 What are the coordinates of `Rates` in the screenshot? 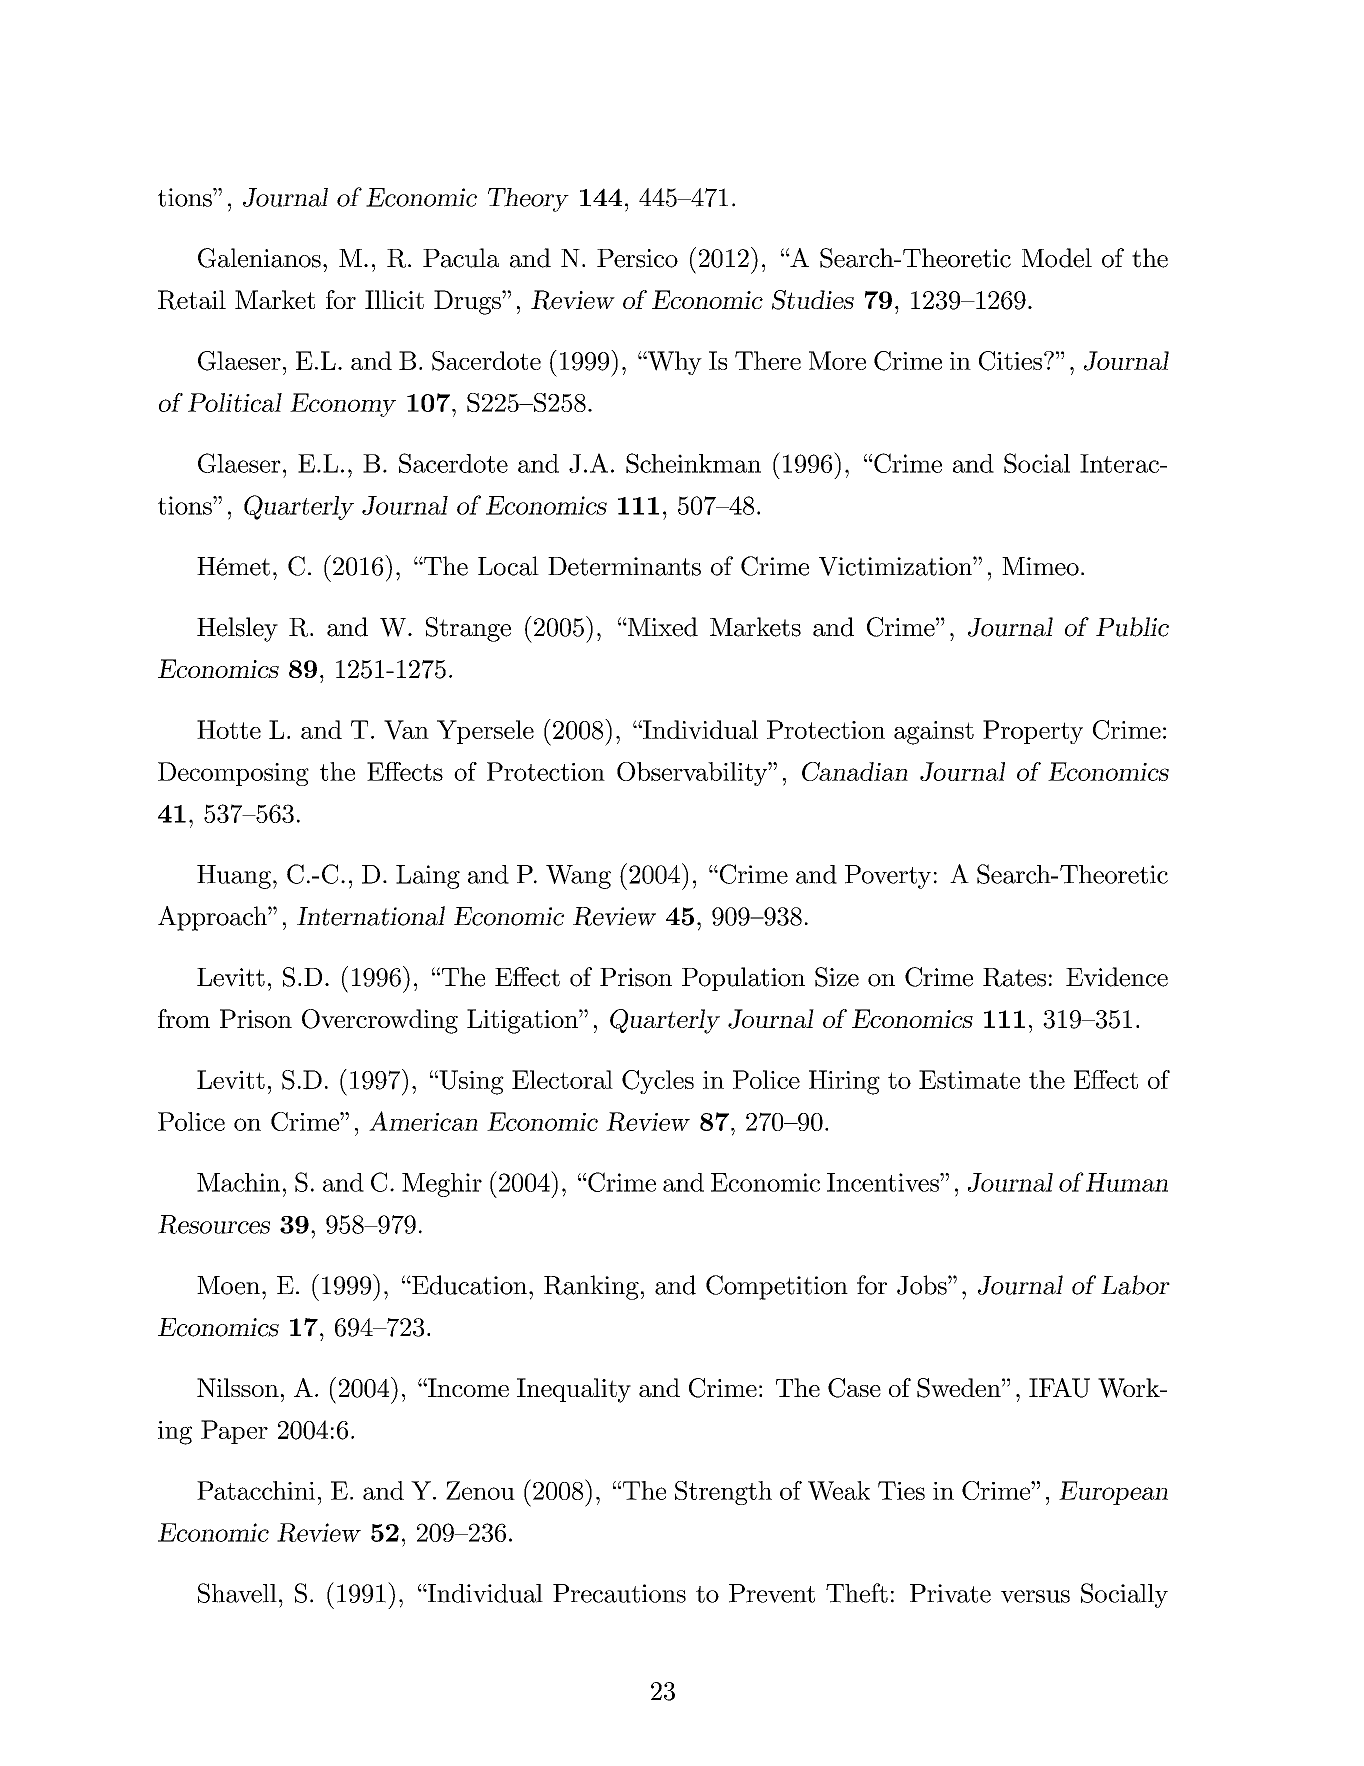 It's located at (1014, 977).
